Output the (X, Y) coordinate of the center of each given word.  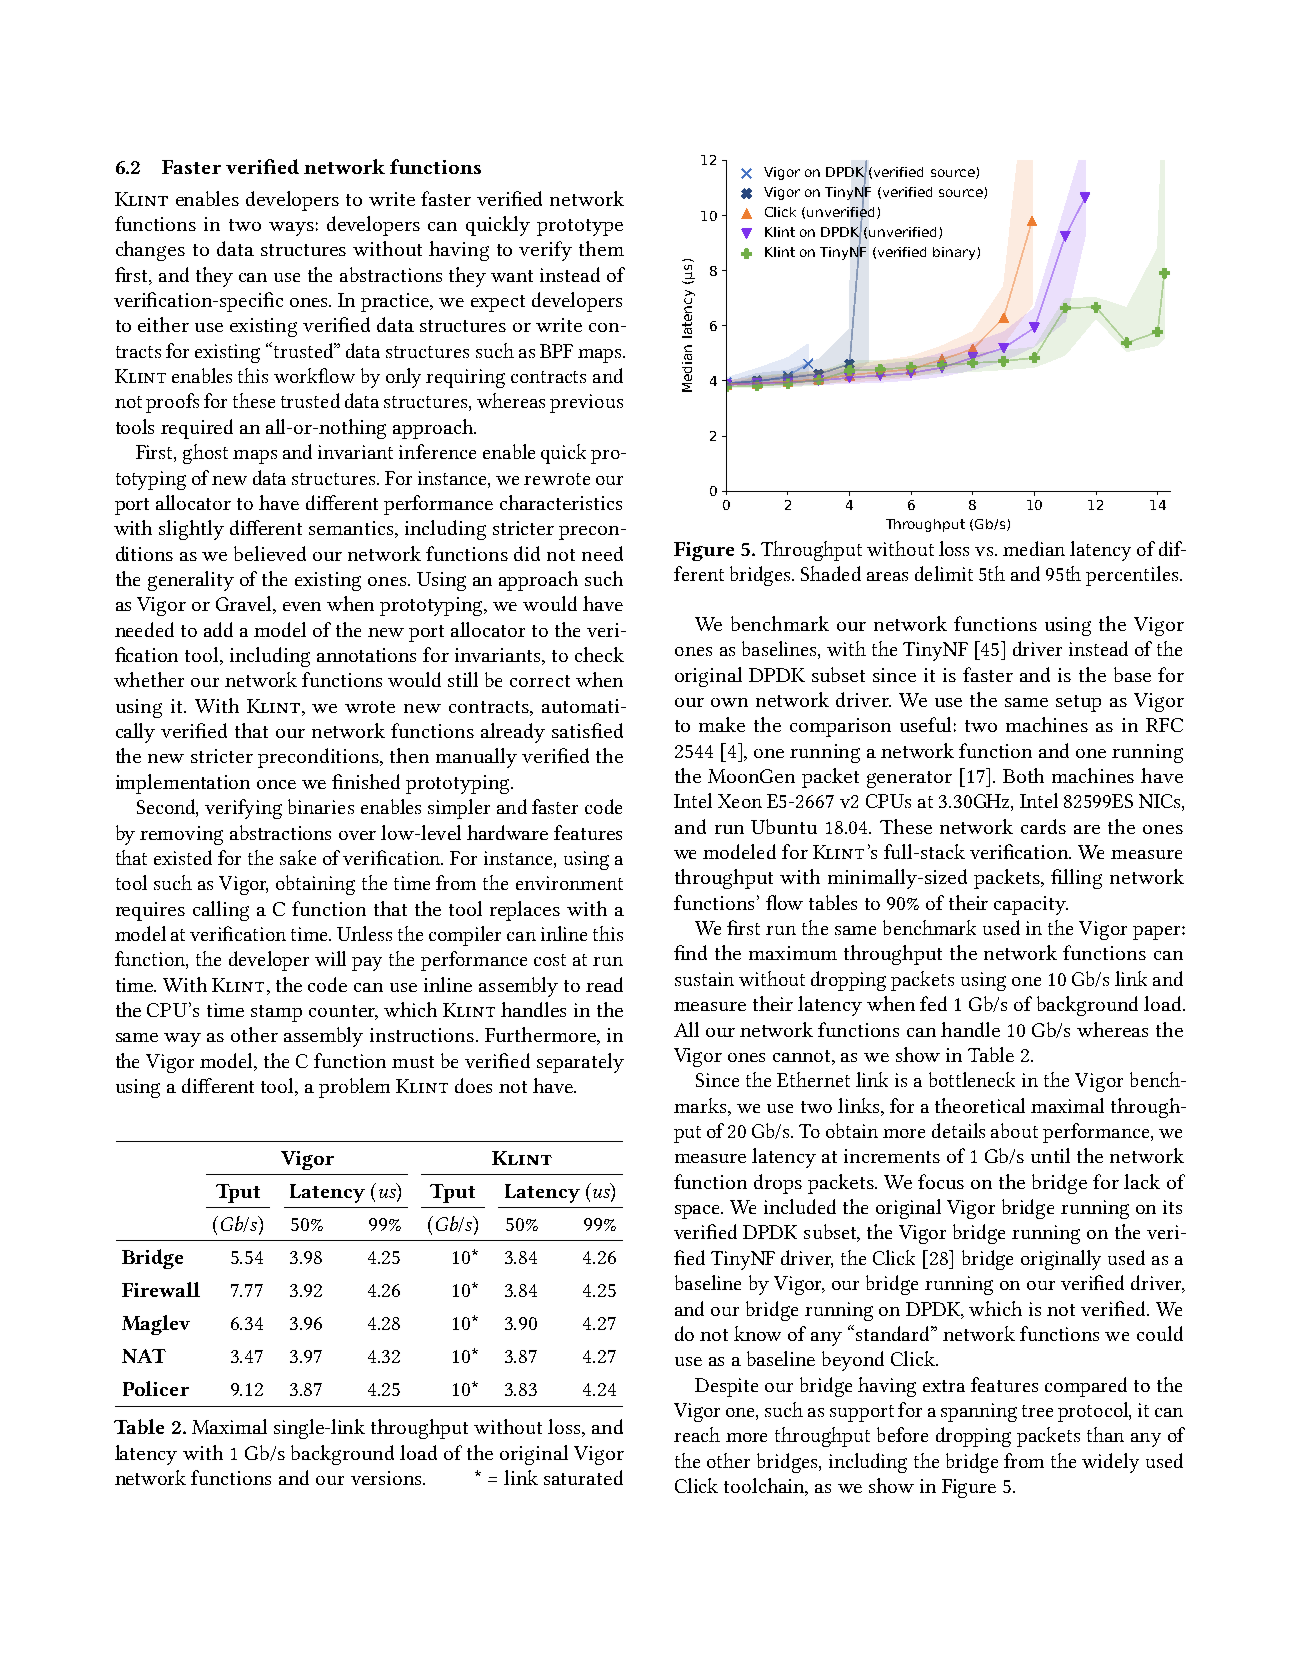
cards (1043, 826)
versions (387, 1478)
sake (298, 857)
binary (955, 253)
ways (291, 229)
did (527, 553)
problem (354, 1088)
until (1050, 1155)
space (699, 1212)
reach (697, 1434)
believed (270, 553)
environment (569, 883)
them (601, 248)
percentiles (1133, 576)
